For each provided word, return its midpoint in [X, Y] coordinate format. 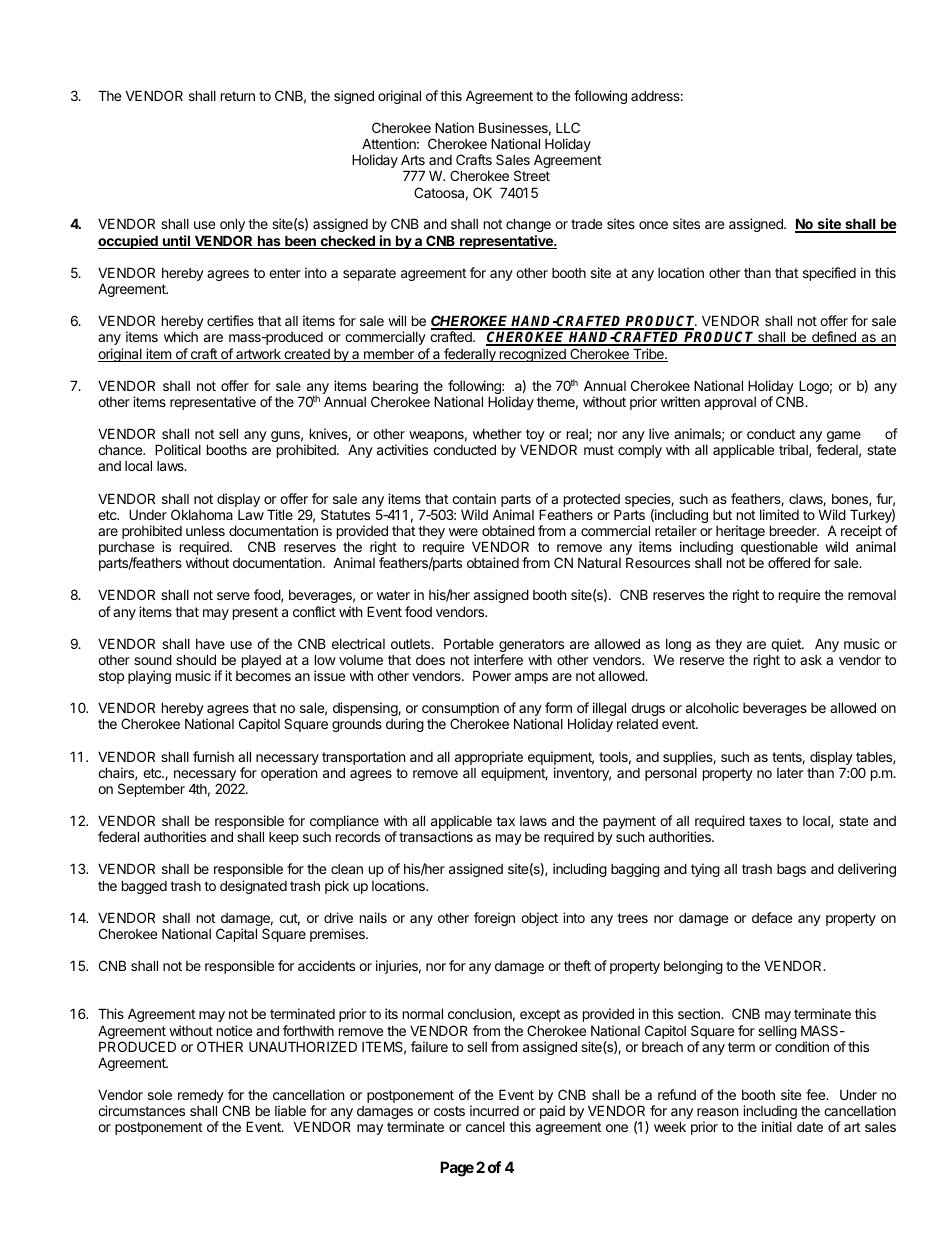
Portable [469, 643]
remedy [201, 1097]
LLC [568, 127]
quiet [787, 645]
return [238, 96]
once [653, 225]
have [210, 644]
